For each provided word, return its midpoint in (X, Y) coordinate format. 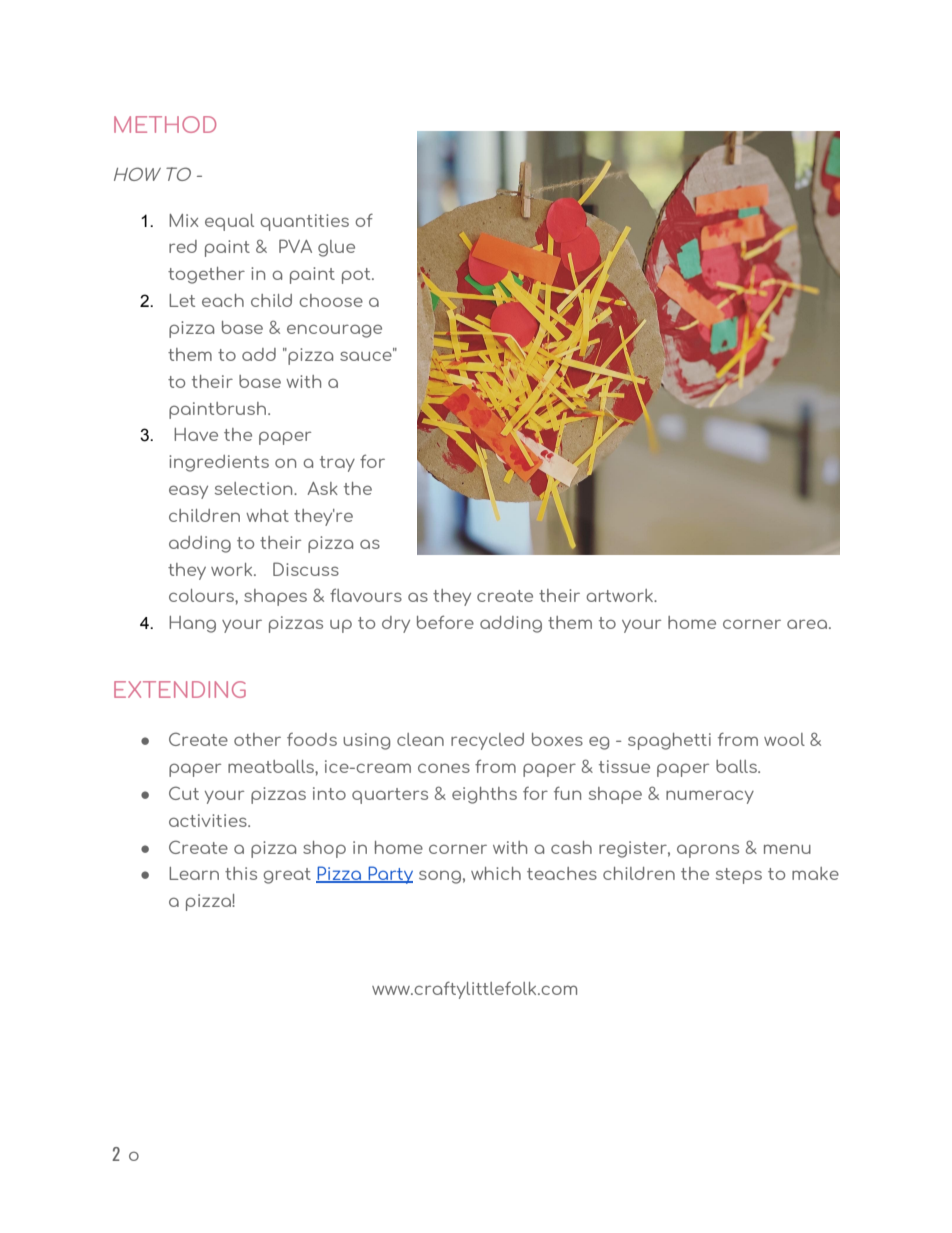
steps (739, 876)
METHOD (165, 124)
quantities (304, 222)
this (241, 873)
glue (336, 248)
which (496, 873)
